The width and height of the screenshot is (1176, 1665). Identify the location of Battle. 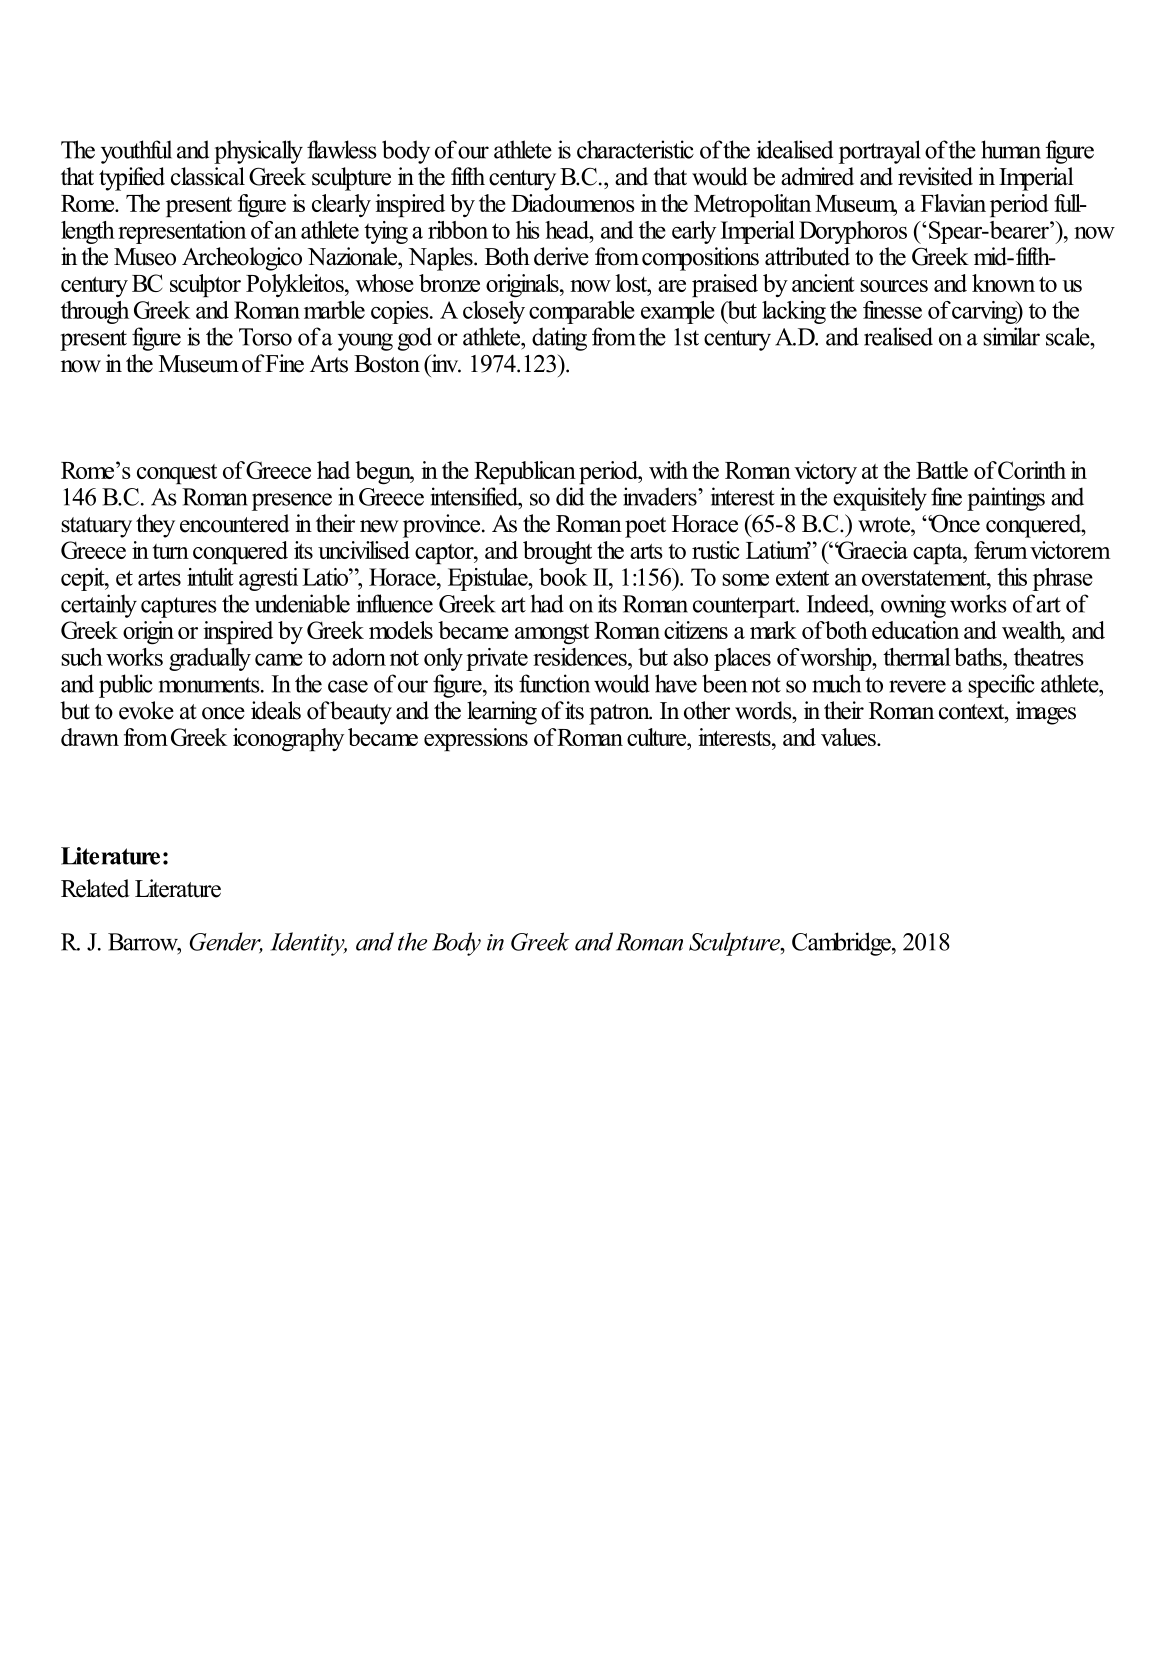
(942, 470).
